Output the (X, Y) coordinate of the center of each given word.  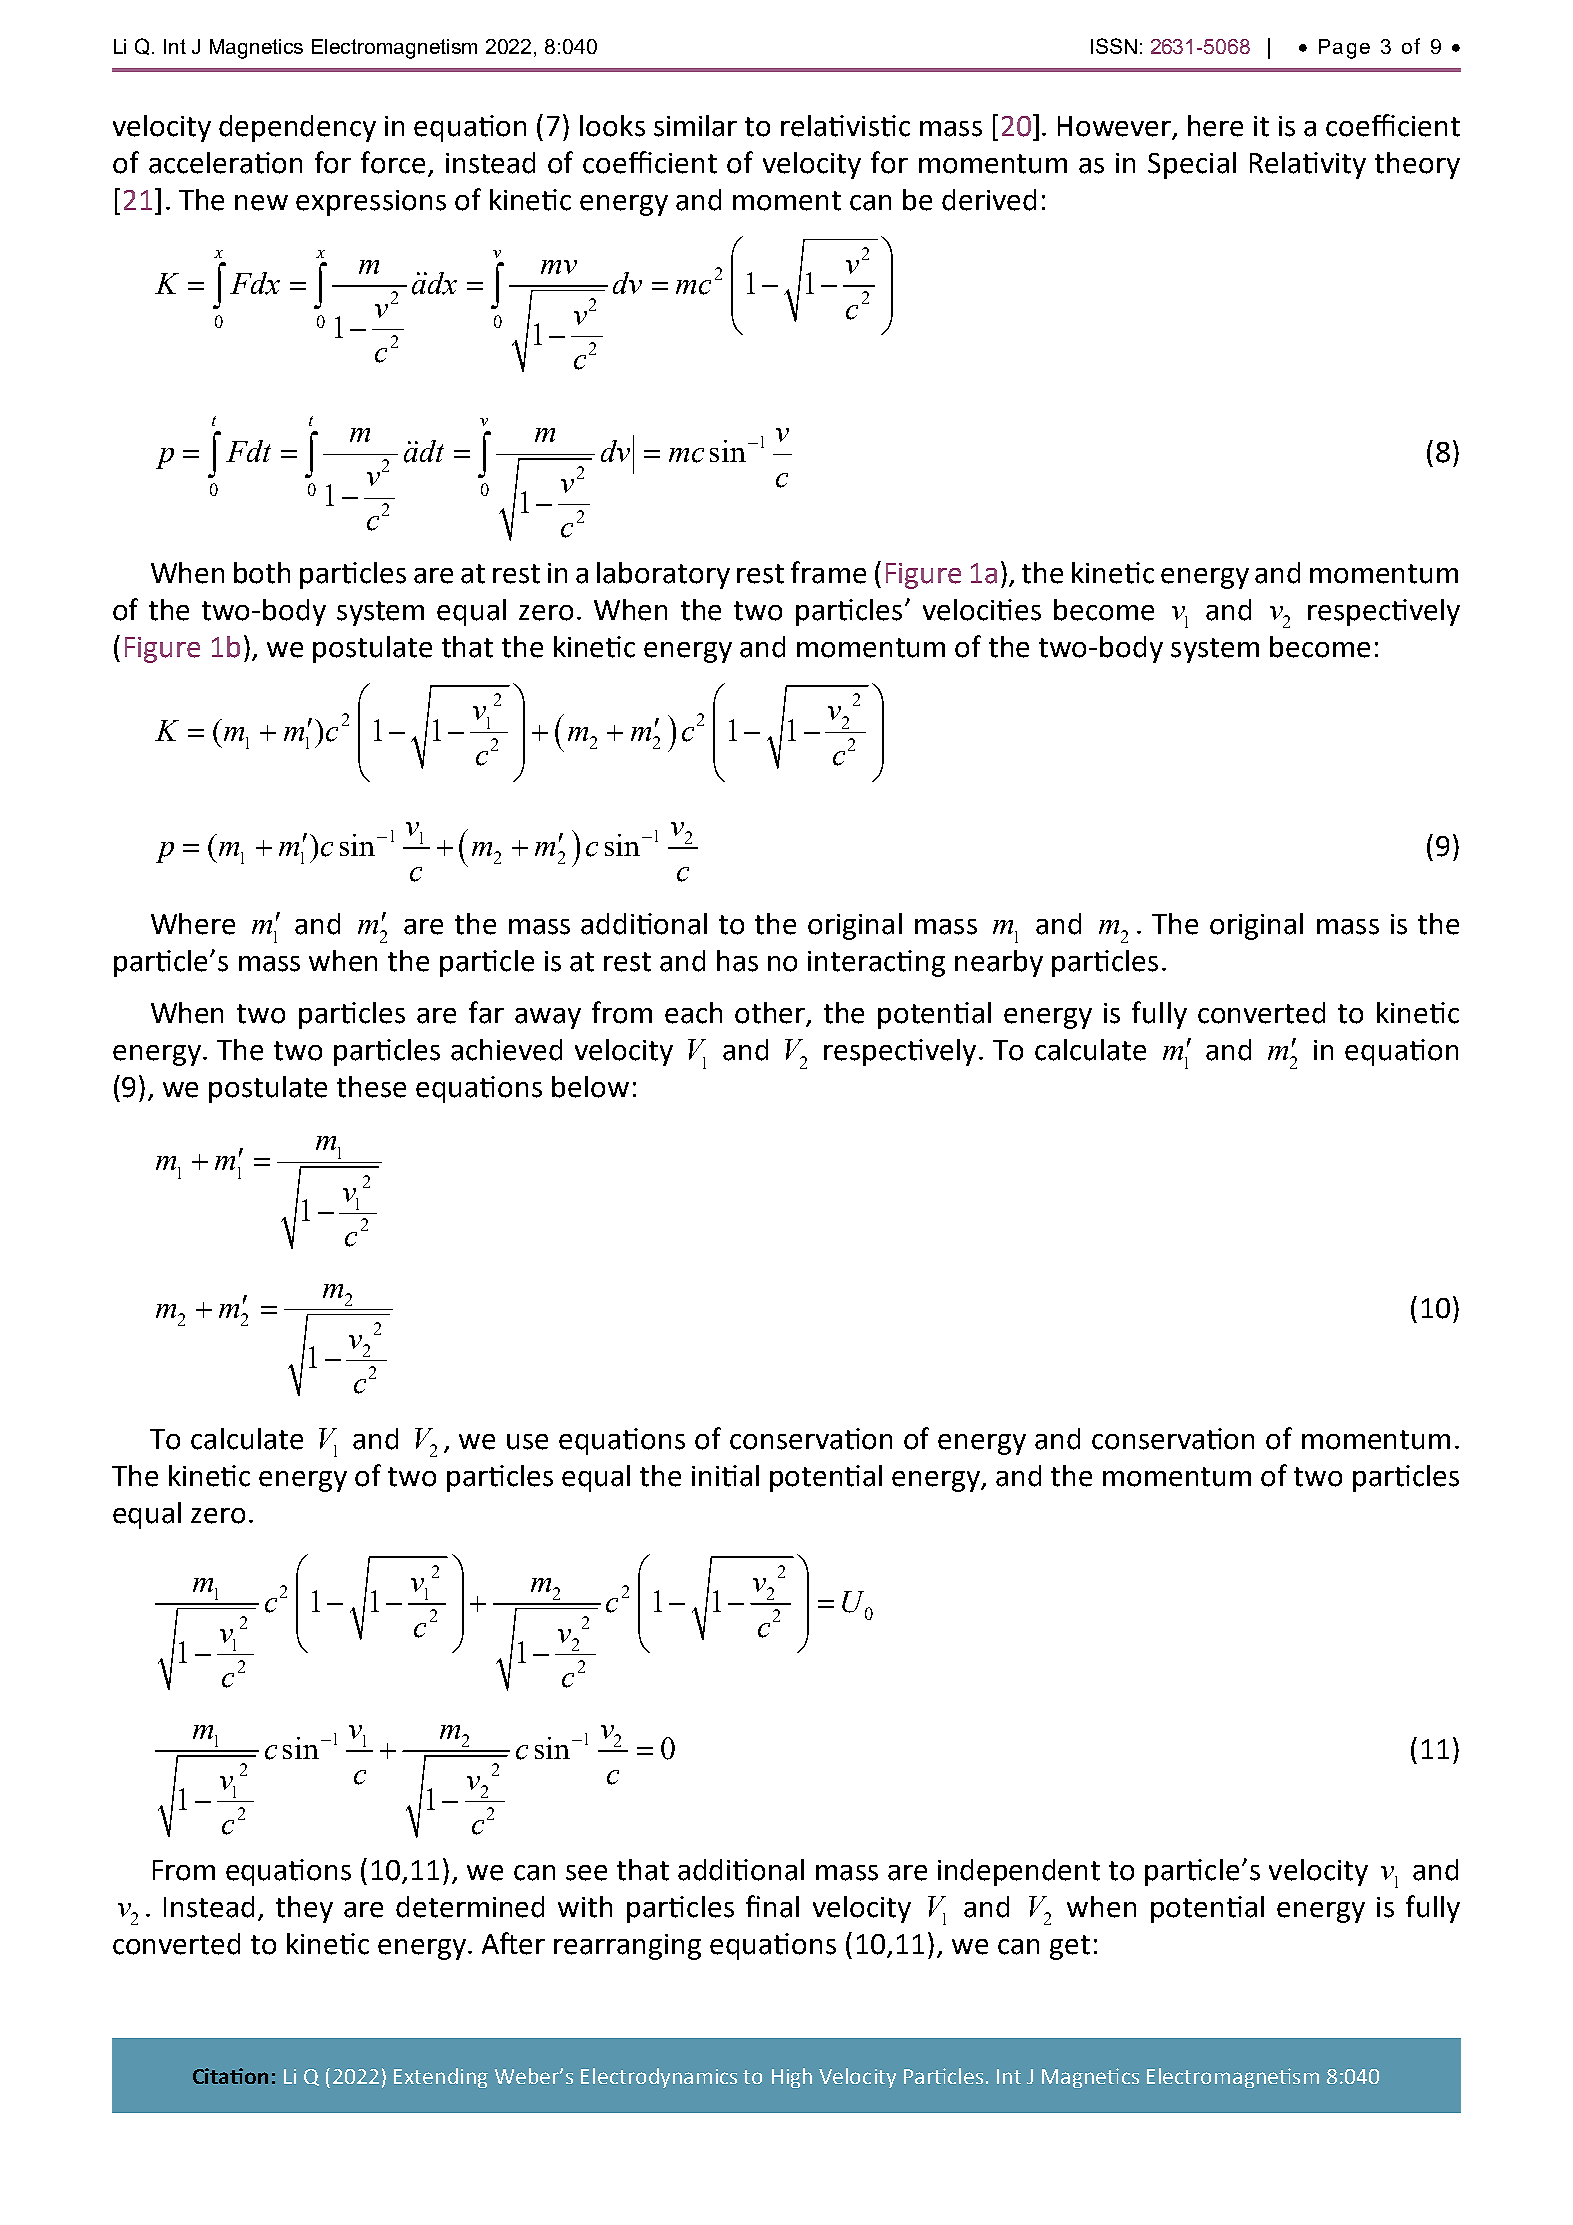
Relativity (1308, 165)
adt (424, 451)
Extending (441, 2078)
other (771, 1014)
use (527, 1442)
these (371, 1087)
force (395, 163)
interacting (876, 963)
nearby (999, 963)
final (772, 1906)
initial (725, 1476)
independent (1019, 1872)
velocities (982, 610)
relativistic (845, 126)
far (486, 1012)
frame (828, 572)
